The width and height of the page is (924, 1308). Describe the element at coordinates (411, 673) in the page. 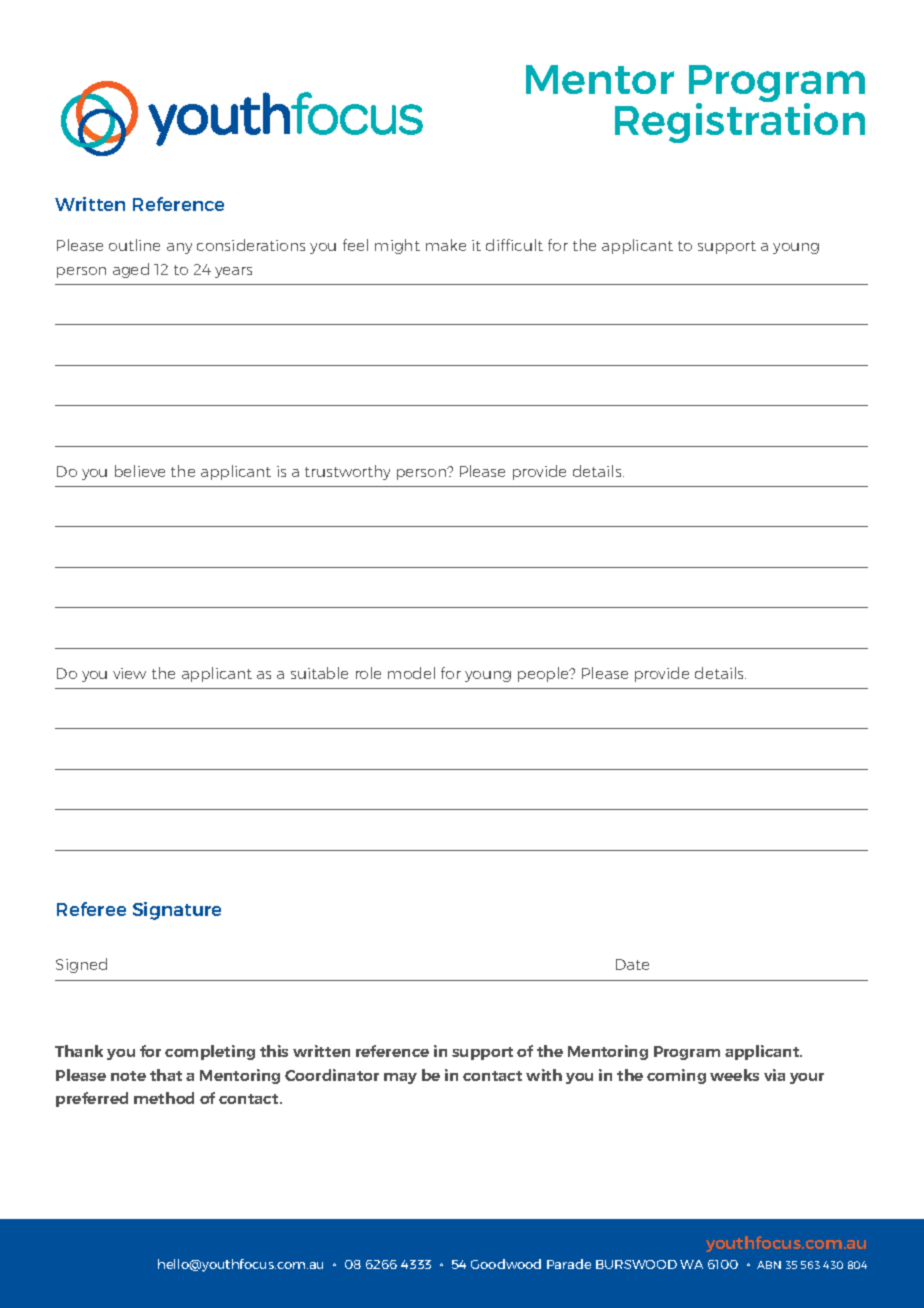

I see `model` at that location.
